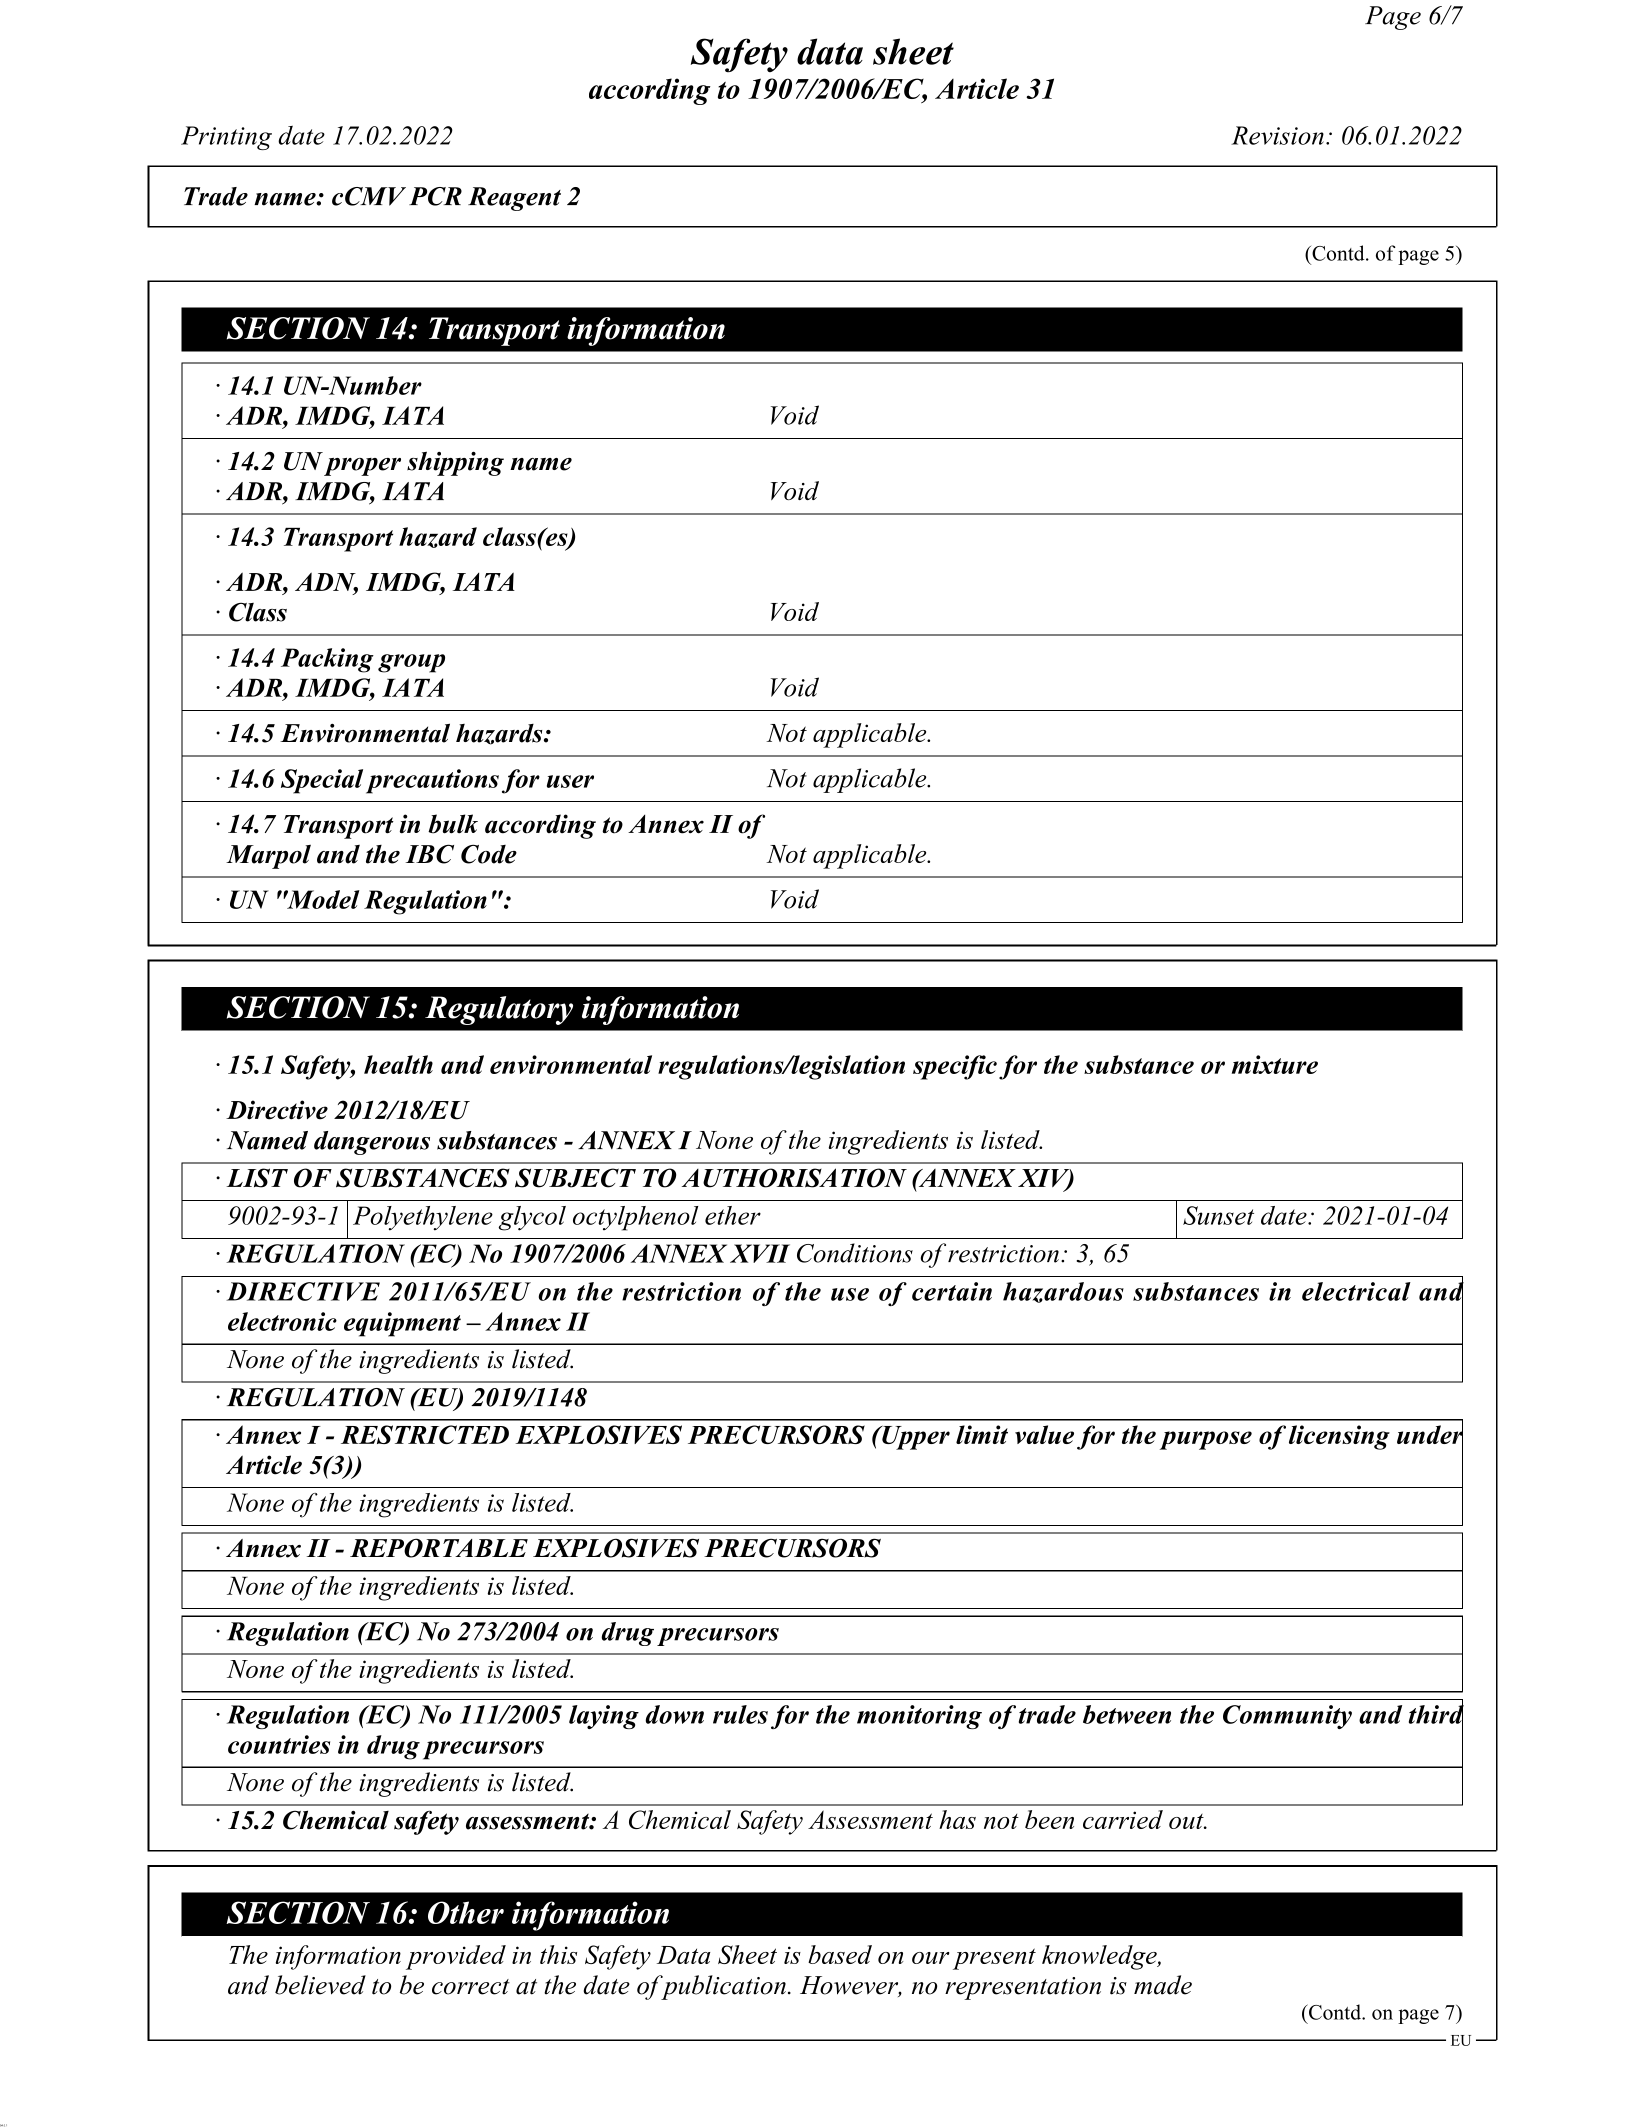 The width and height of the screenshot is (1644, 2127). What do you see at coordinates (1356, 1291) in the screenshot?
I see `electrical` at bounding box center [1356, 1291].
